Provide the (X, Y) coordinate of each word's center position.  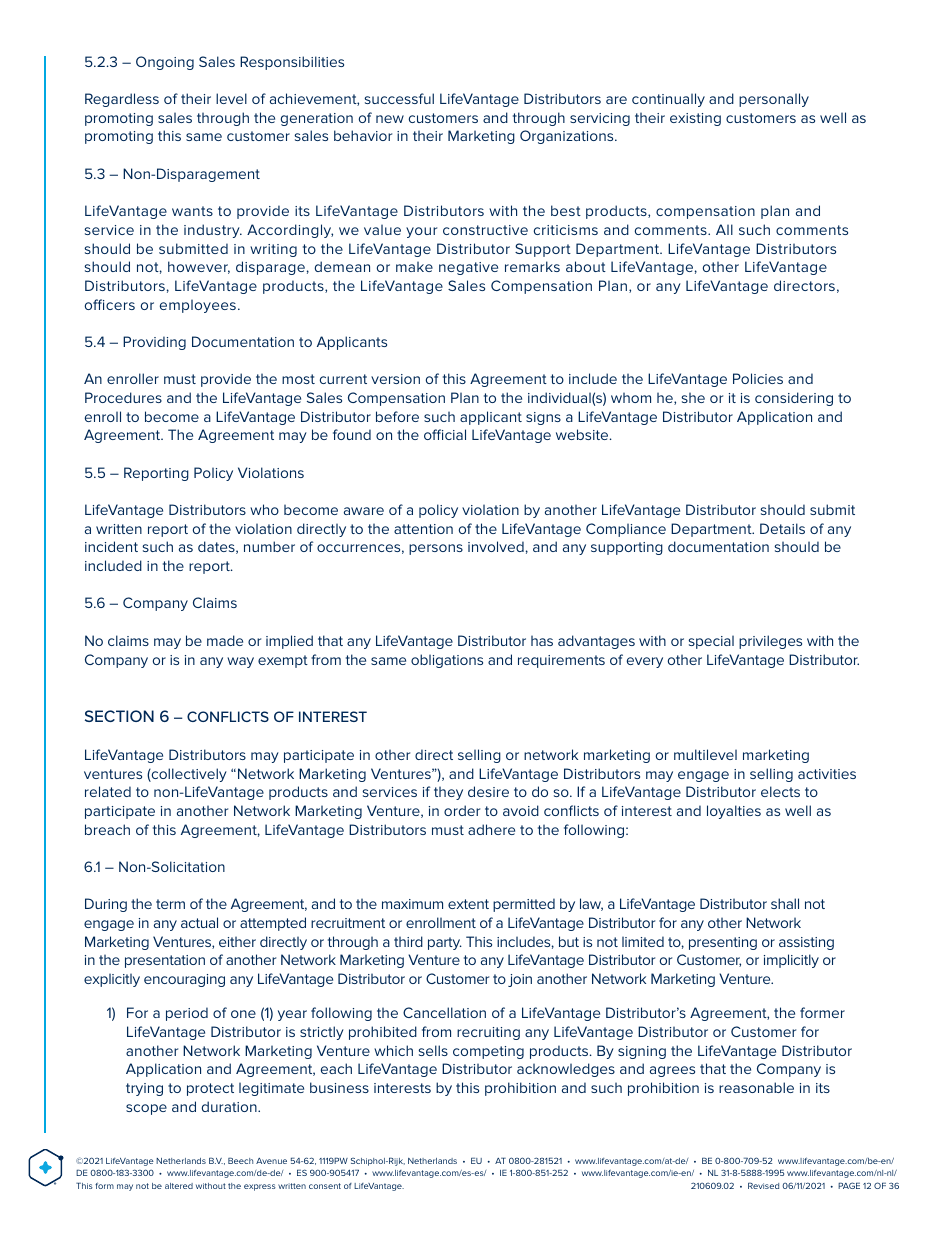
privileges (770, 642)
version (395, 379)
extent (468, 904)
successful (399, 98)
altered (179, 1186)
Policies (758, 378)
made (225, 640)
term (170, 904)
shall (785, 903)
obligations (447, 661)
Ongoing (165, 63)
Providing (154, 343)
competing (488, 1052)
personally (774, 100)
